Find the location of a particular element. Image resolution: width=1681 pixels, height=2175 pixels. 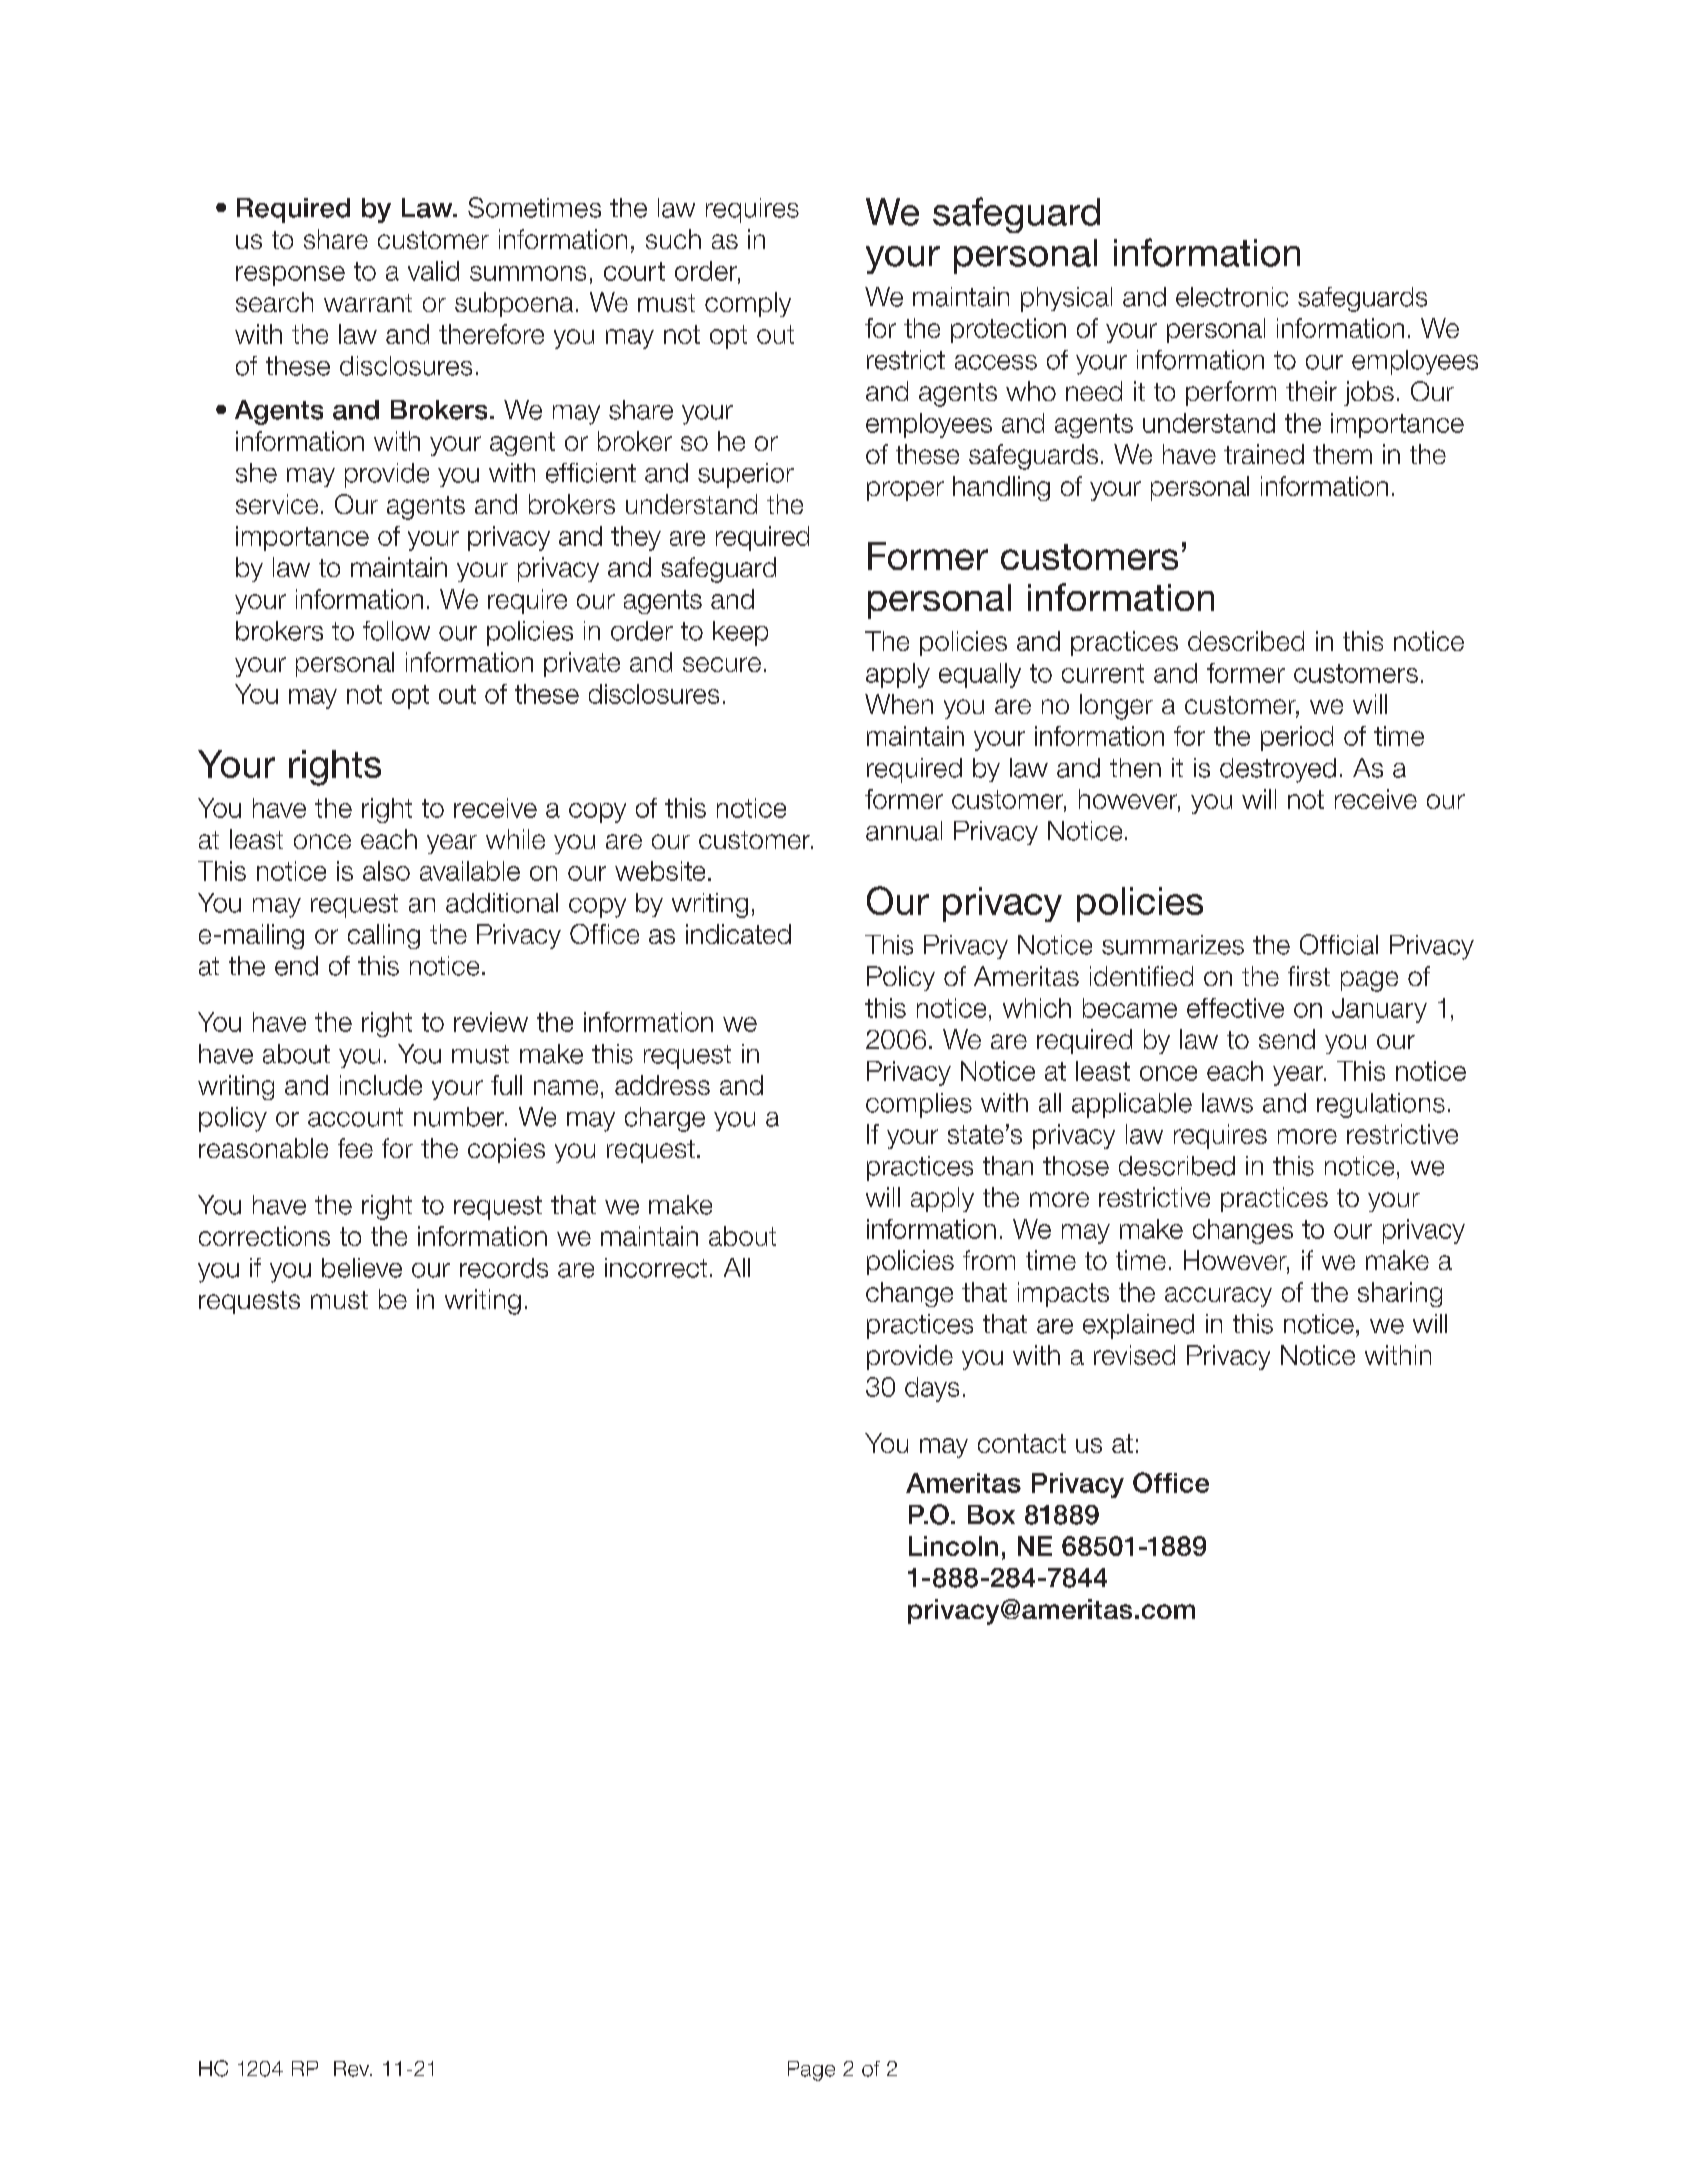

follow is located at coordinates (396, 631).
